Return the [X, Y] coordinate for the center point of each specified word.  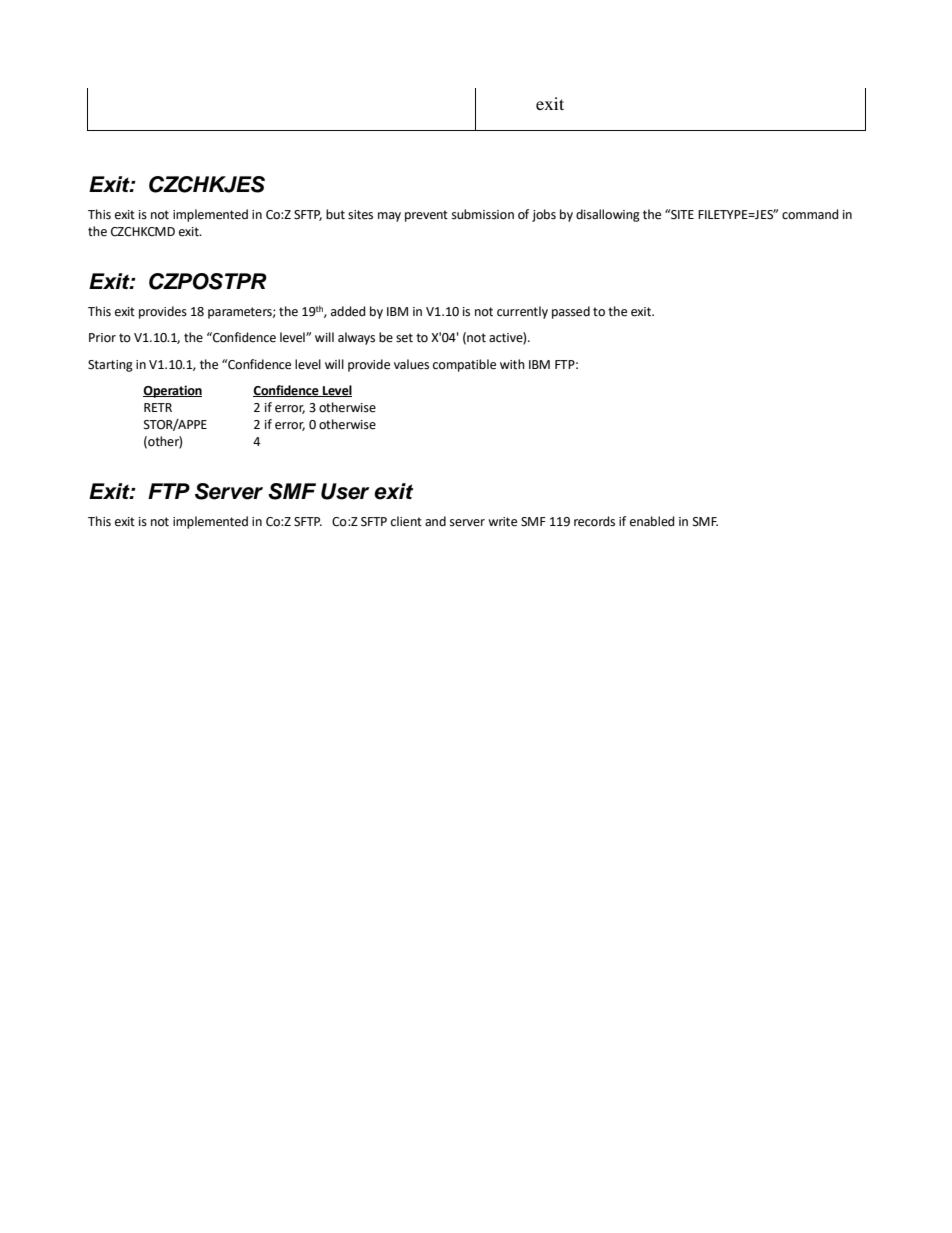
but [335, 214]
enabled [652, 521]
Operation [172, 391]
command [810, 214]
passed [571, 312]
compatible [464, 365]
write [502, 522]
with [512, 364]
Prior [102, 338]
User [345, 491]
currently [522, 312]
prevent [426, 216]
